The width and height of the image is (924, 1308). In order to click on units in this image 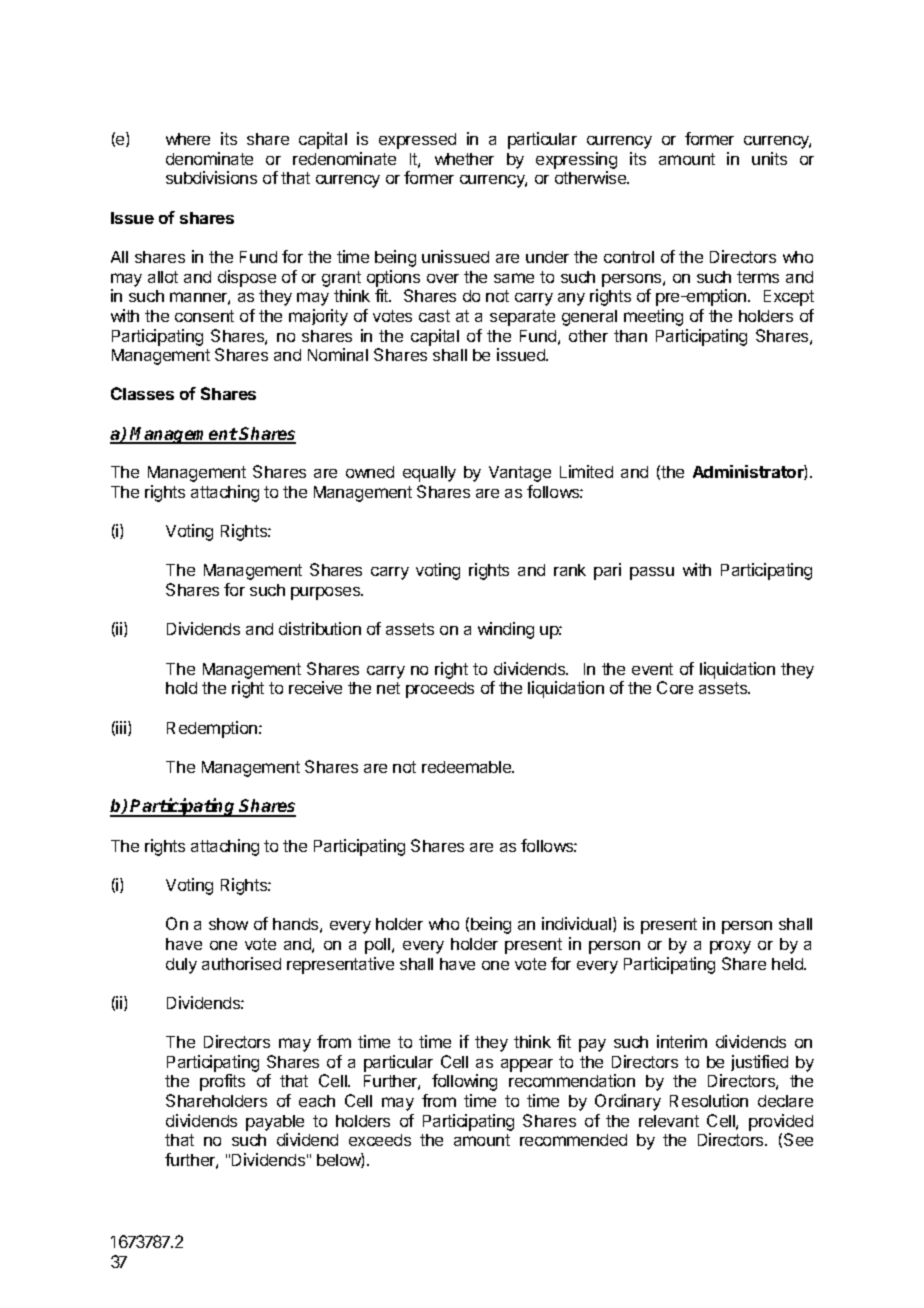, I will do `click(769, 158)`.
